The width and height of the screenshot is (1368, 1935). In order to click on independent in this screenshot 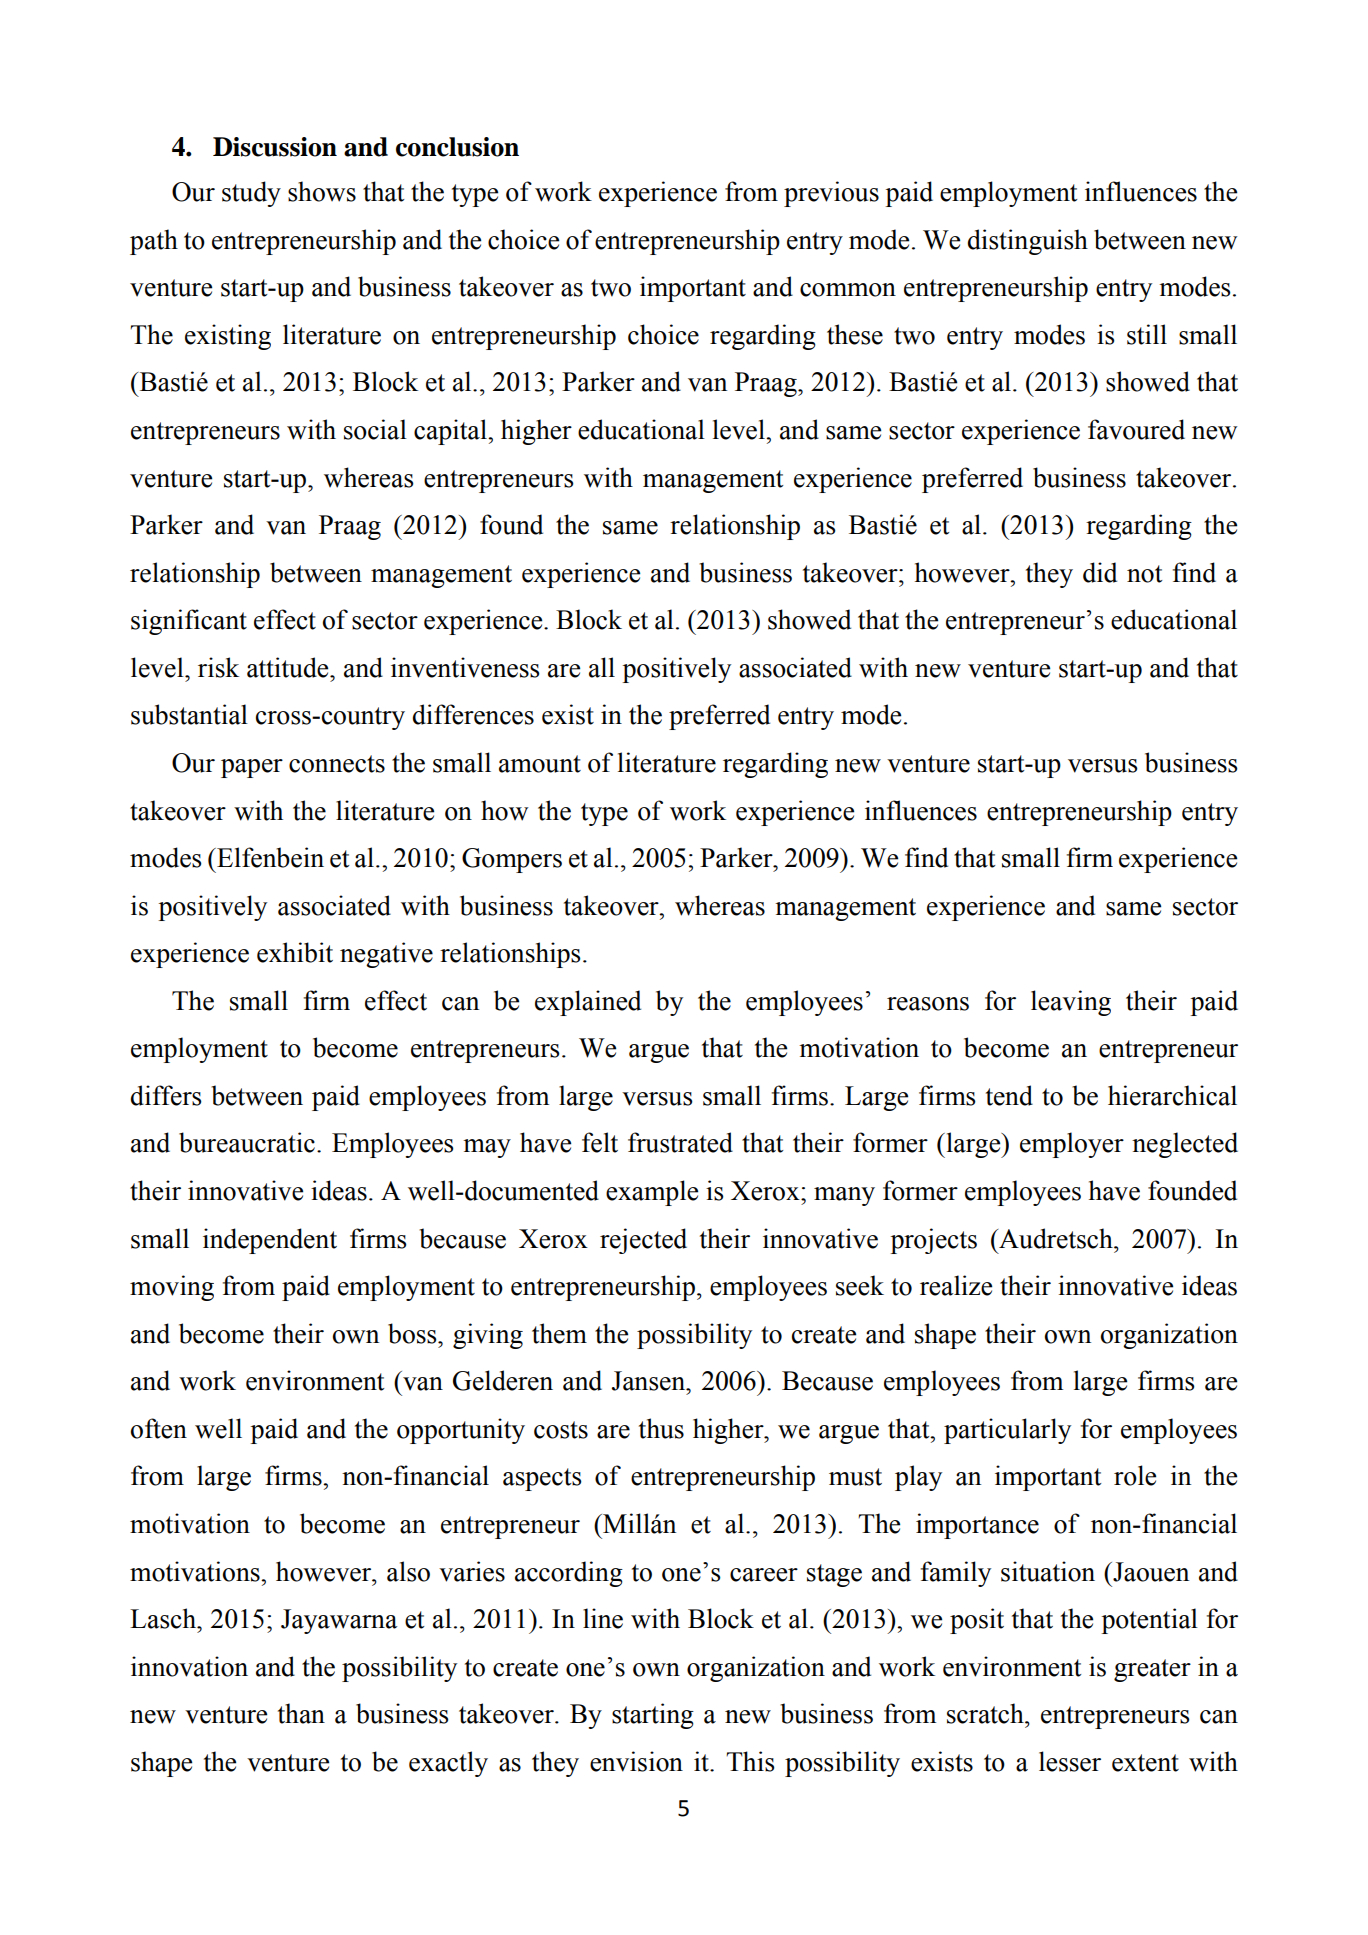, I will do `click(270, 1241)`.
